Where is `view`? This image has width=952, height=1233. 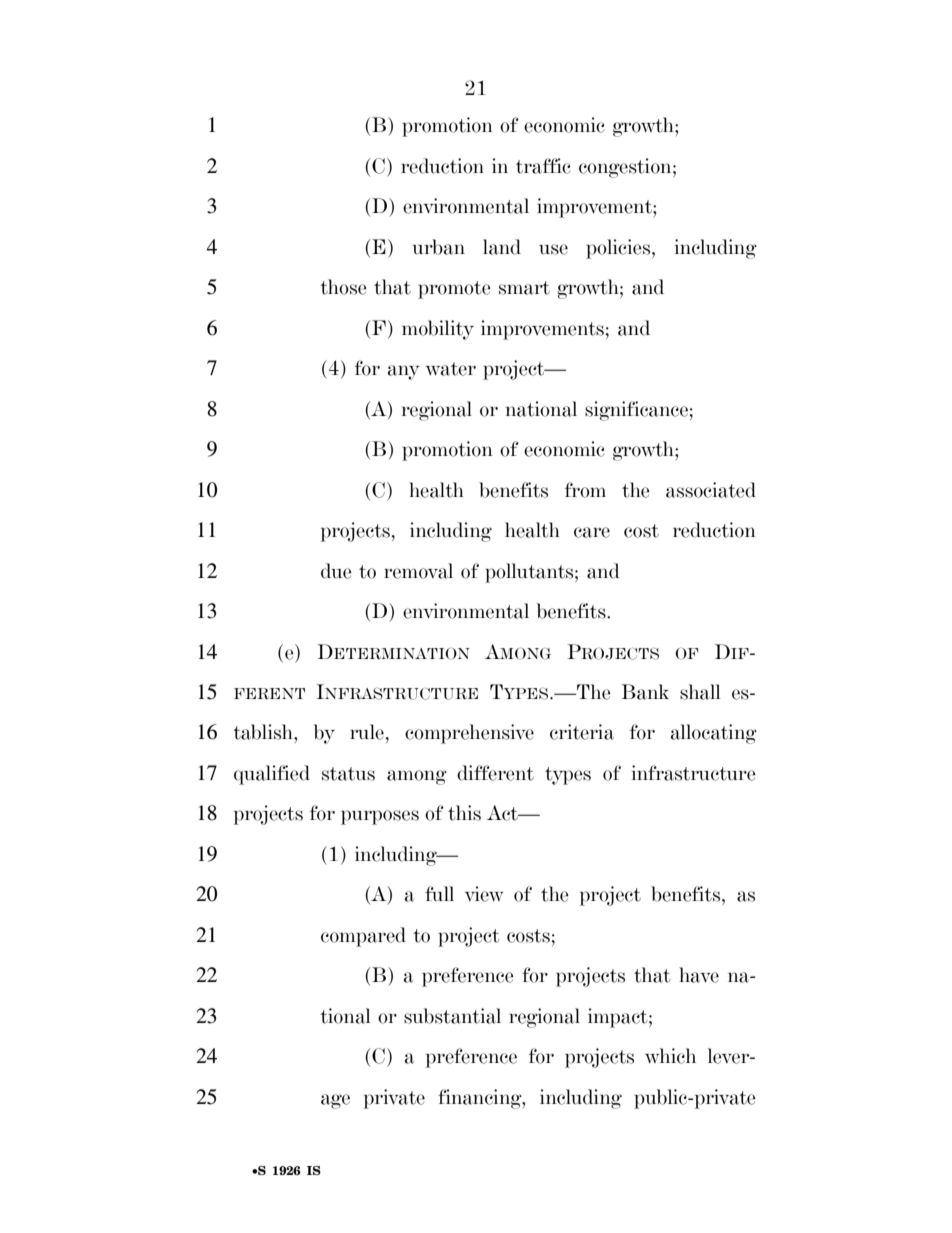
view is located at coordinates (484, 894).
